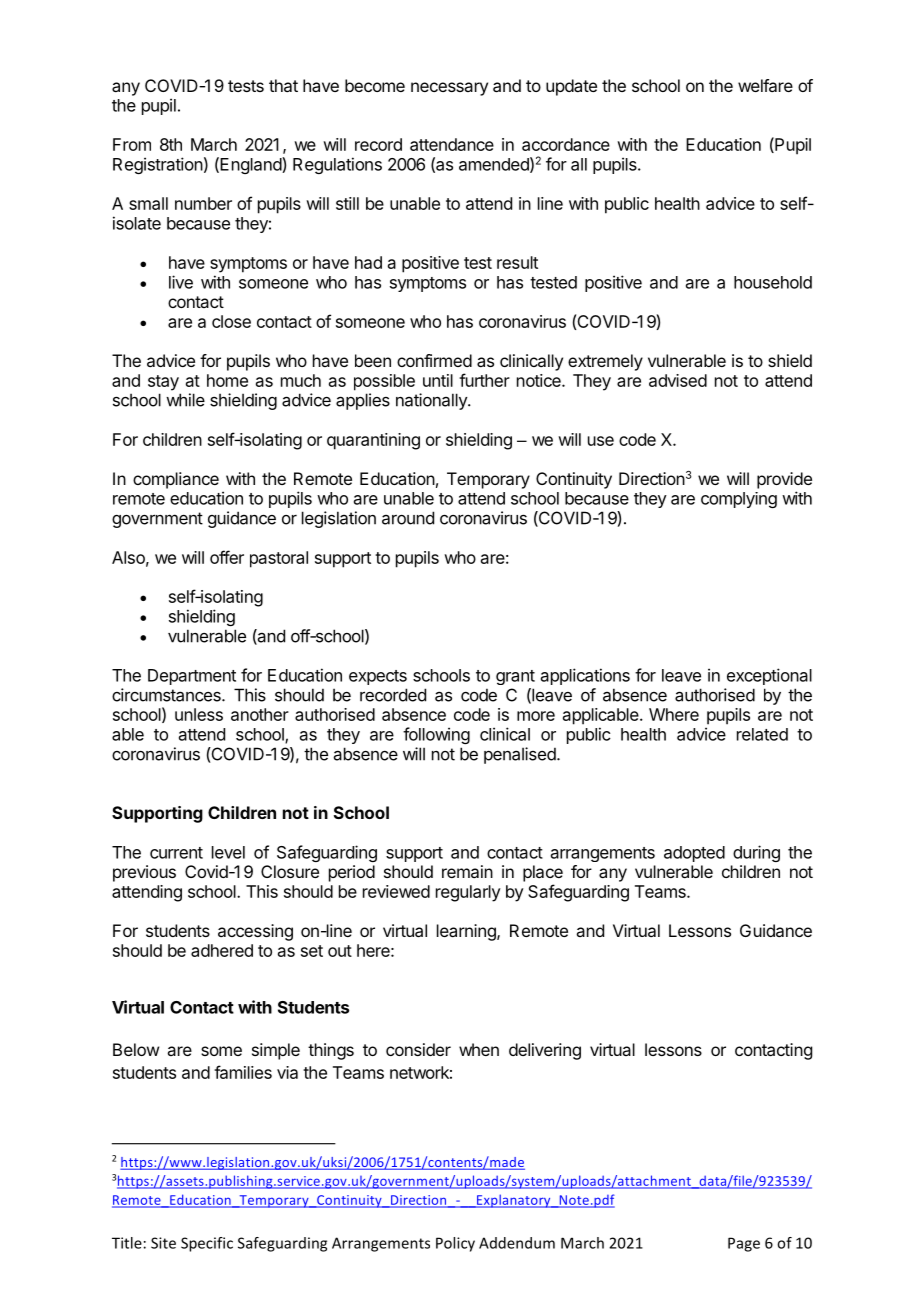  I want to click on Department, so click(192, 677).
